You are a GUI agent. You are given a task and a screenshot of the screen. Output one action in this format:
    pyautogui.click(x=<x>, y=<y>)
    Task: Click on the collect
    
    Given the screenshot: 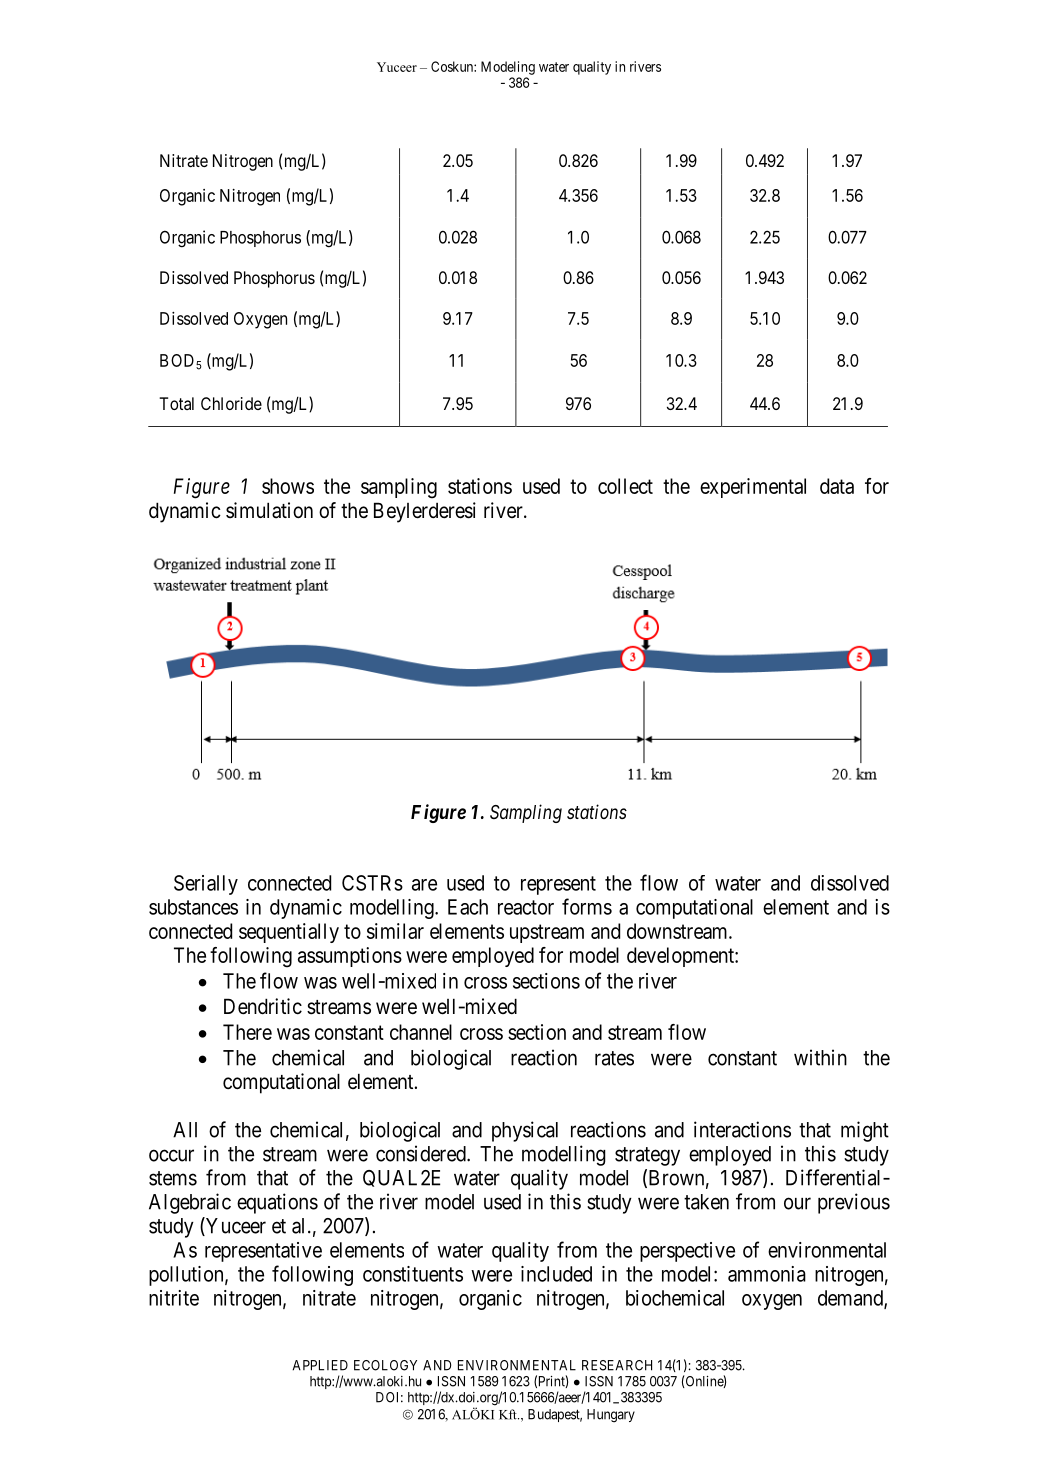 What is the action you would take?
    pyautogui.click(x=625, y=486)
